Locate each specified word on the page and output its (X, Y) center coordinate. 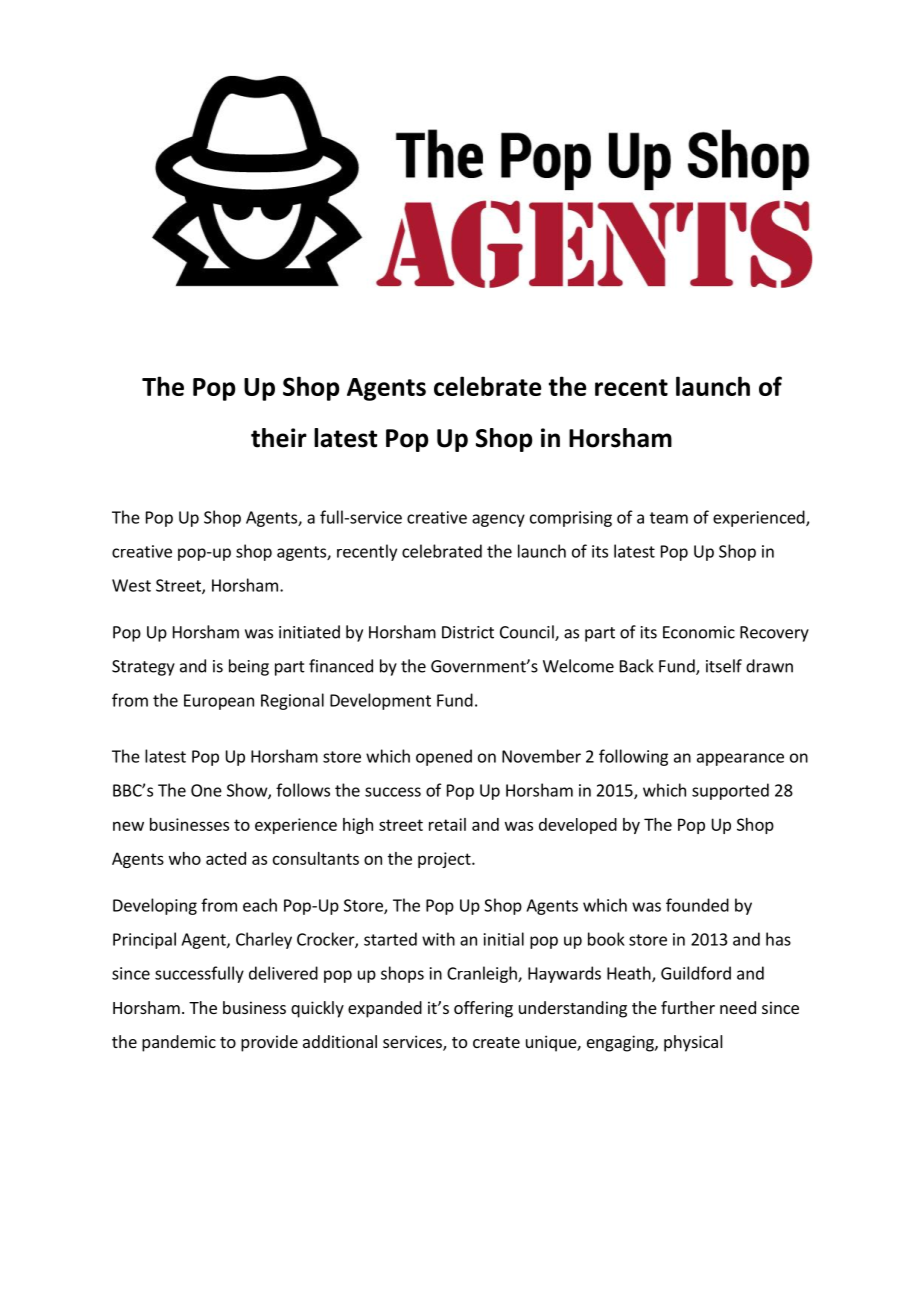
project (445, 860)
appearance (740, 759)
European (219, 702)
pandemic (179, 1043)
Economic (699, 632)
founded (697, 905)
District (468, 632)
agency (498, 520)
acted (226, 858)
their (279, 438)
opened (444, 757)
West (131, 585)
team (669, 518)
